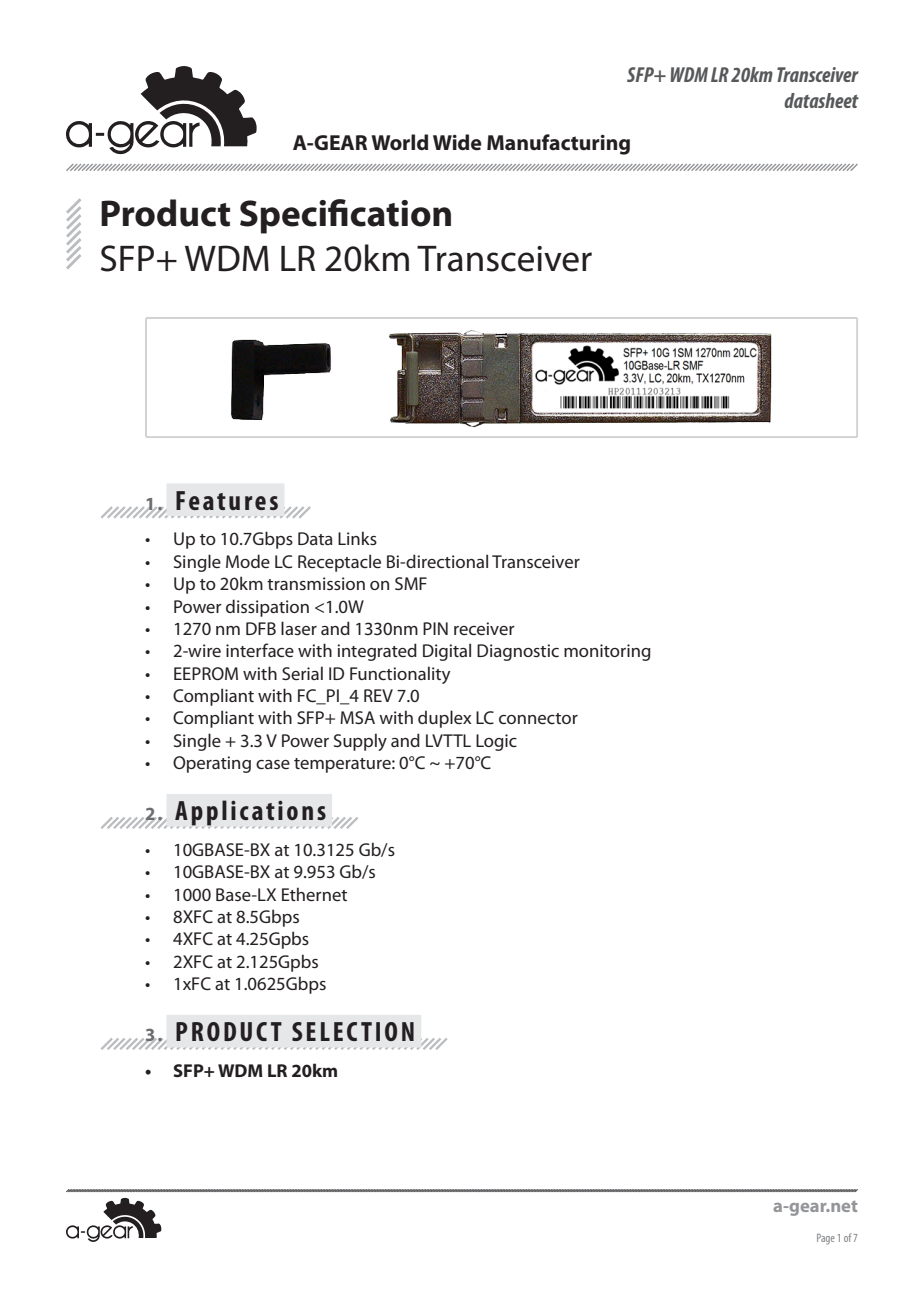 The height and width of the screenshot is (1308, 924). I want to click on Specification, so click(345, 216).
